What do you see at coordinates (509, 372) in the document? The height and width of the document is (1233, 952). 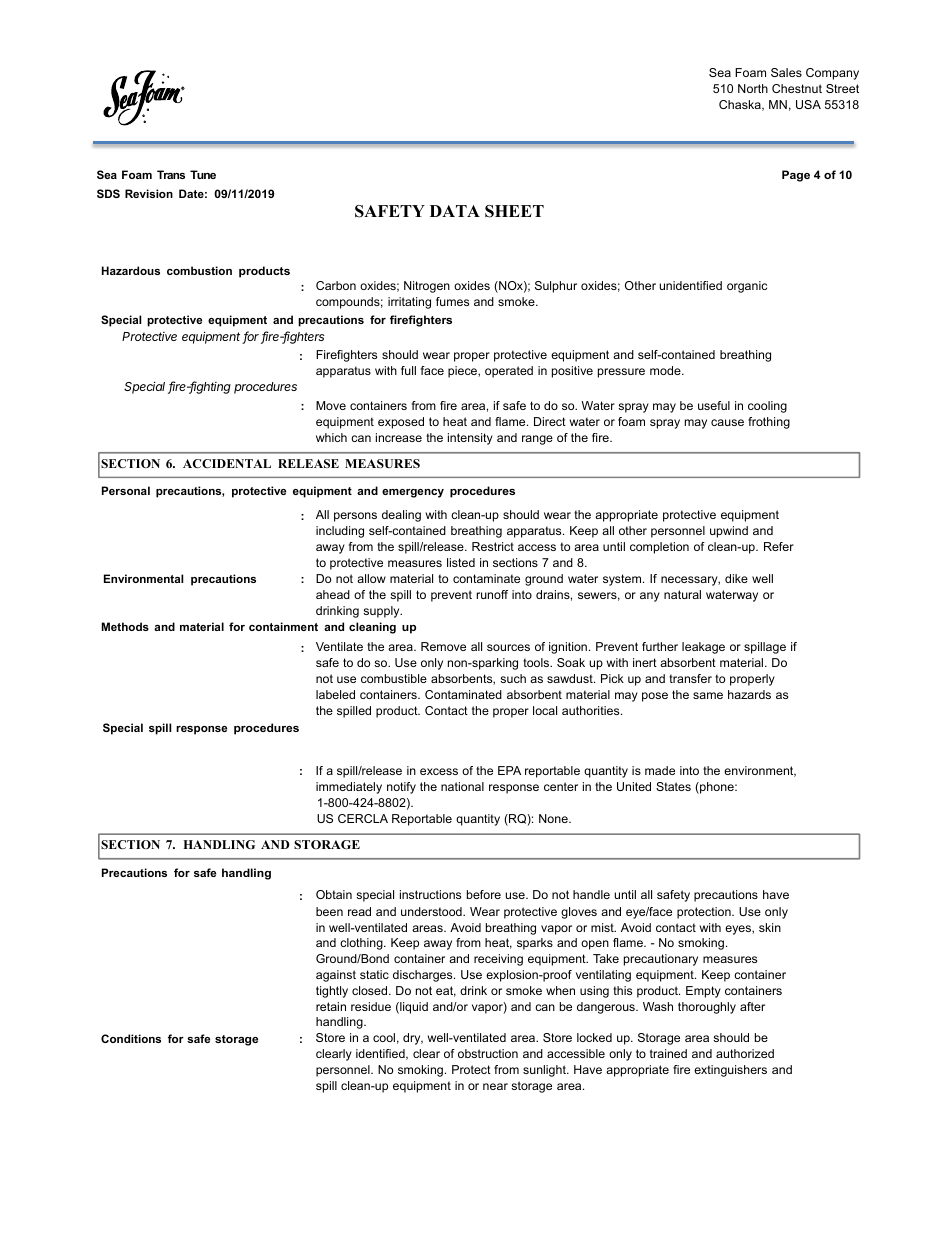 I see `operated` at bounding box center [509, 372].
